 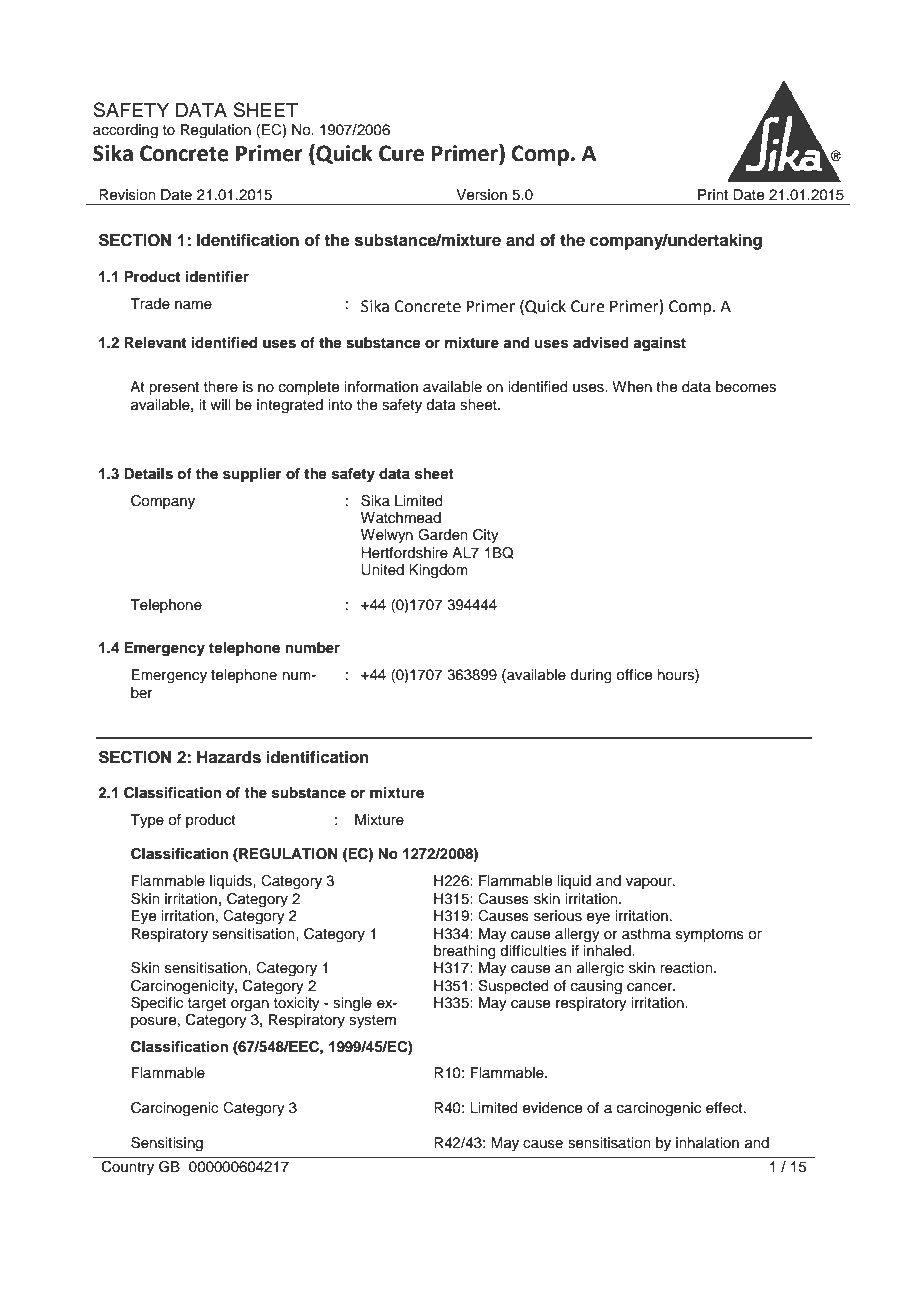 What do you see at coordinates (147, 821) in the document?
I see `Type` at bounding box center [147, 821].
